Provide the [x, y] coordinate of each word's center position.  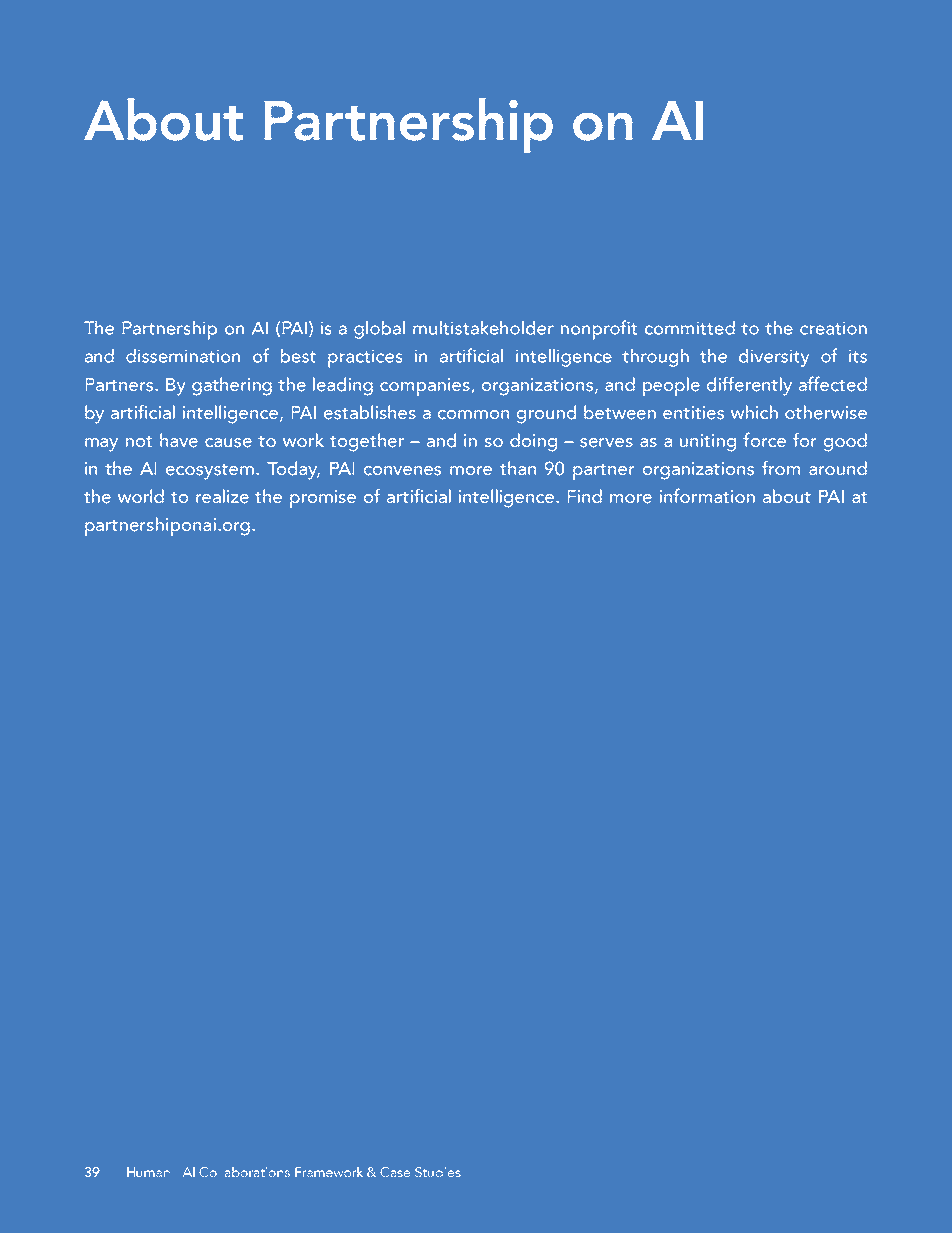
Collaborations [244, 1172]
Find [584, 496]
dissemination [183, 355]
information [707, 496]
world [141, 496]
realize [222, 496]
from [781, 467]
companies [425, 387]
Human [148, 1172]
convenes [402, 471]
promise [323, 499]
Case [395, 1172]
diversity [774, 357]
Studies [438, 1172]
